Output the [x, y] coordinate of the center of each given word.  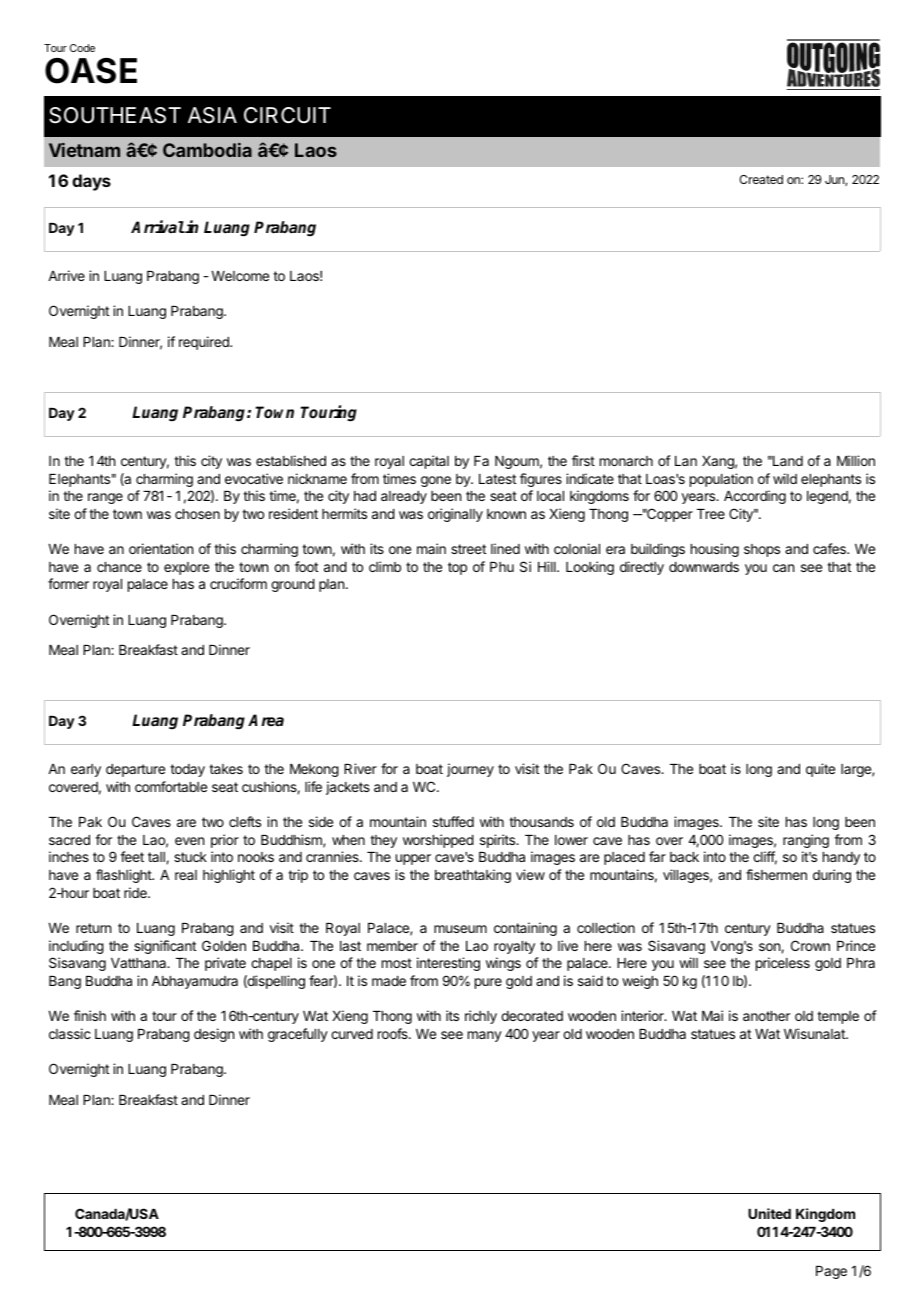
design [214, 1035]
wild [785, 478]
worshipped [438, 841]
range [105, 498]
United [769, 1213]
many [485, 1036]
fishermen [776, 874]
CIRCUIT [287, 115]
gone [436, 481]
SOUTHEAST [115, 115]
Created [761, 179]
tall [157, 858]
